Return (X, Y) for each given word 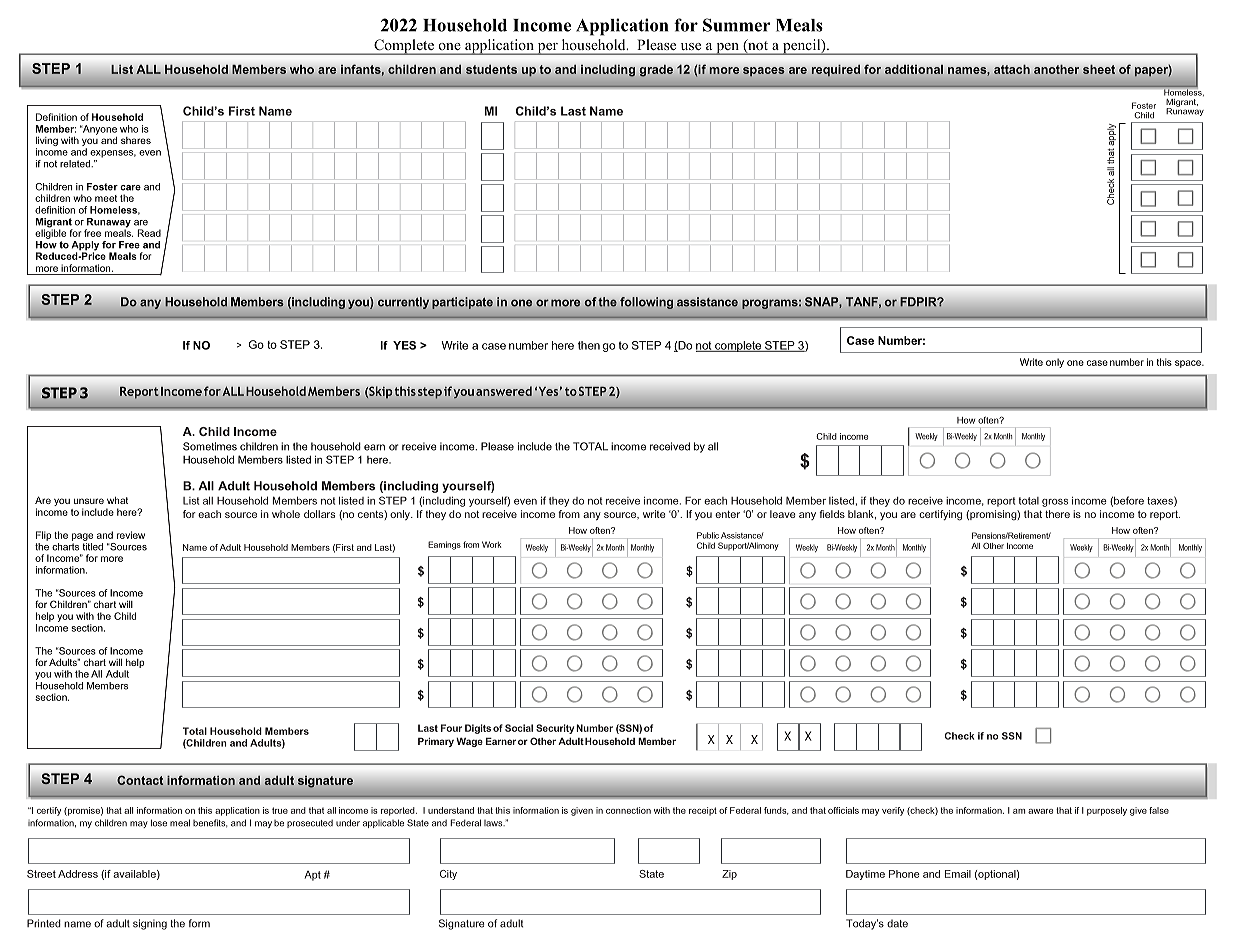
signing (150, 924)
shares (136, 140)
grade (656, 71)
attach (1012, 69)
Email (958, 874)
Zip (729, 875)
